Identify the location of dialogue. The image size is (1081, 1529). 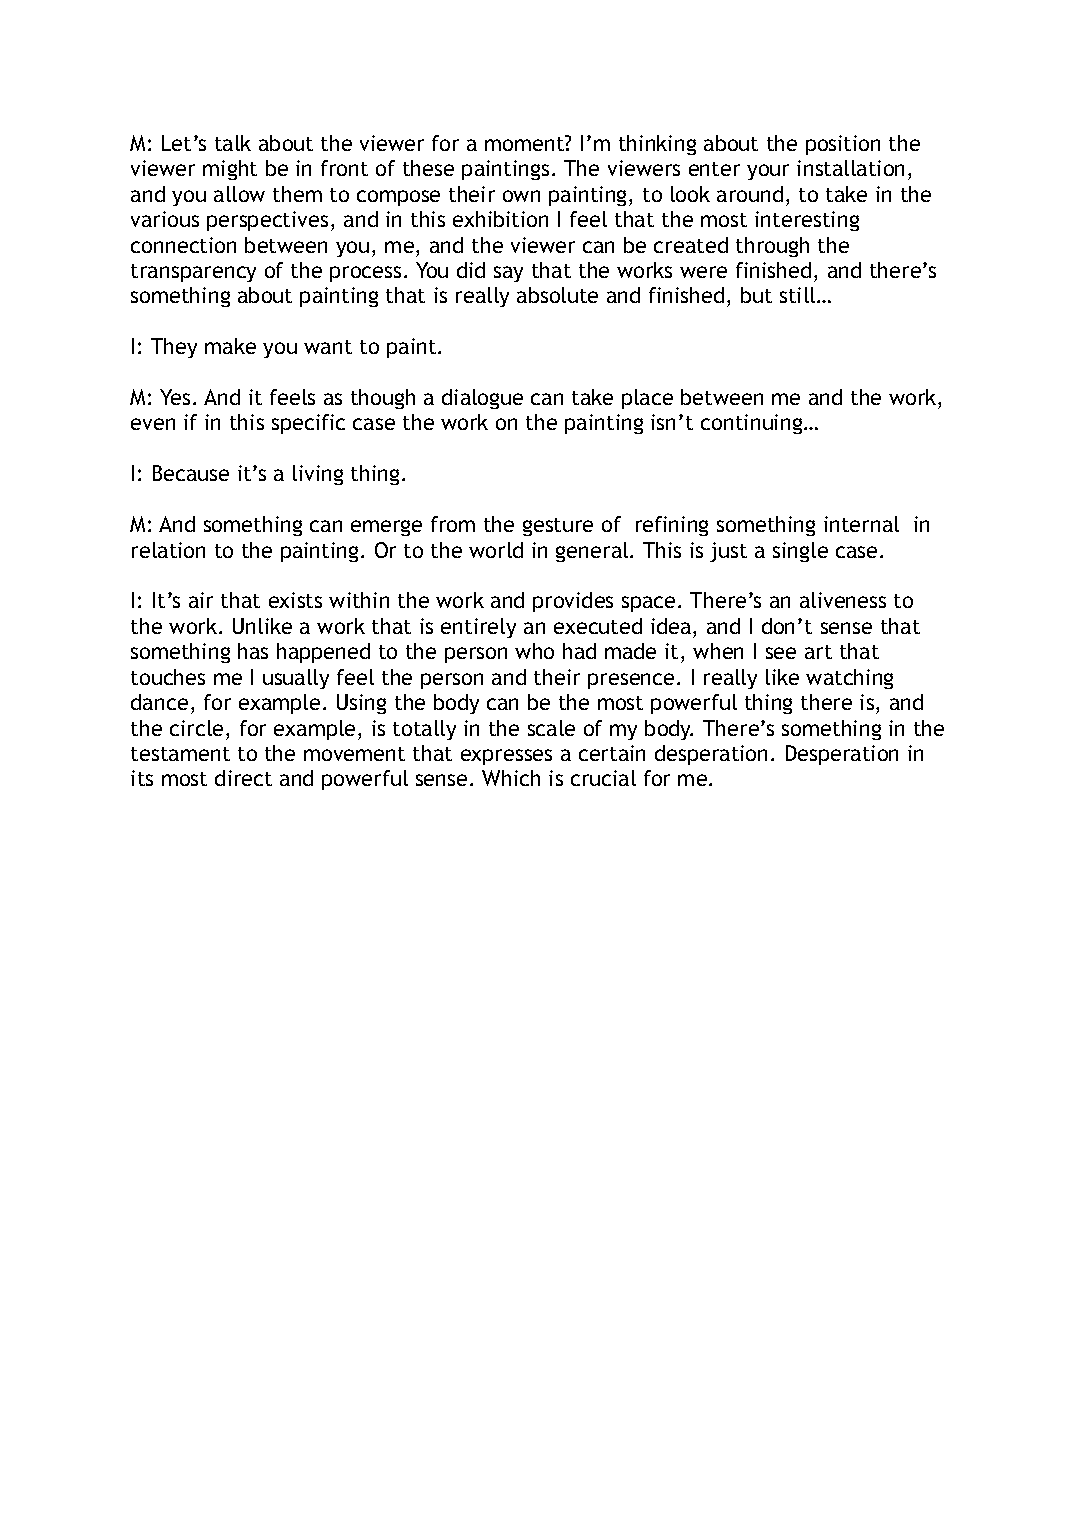
(482, 399).
